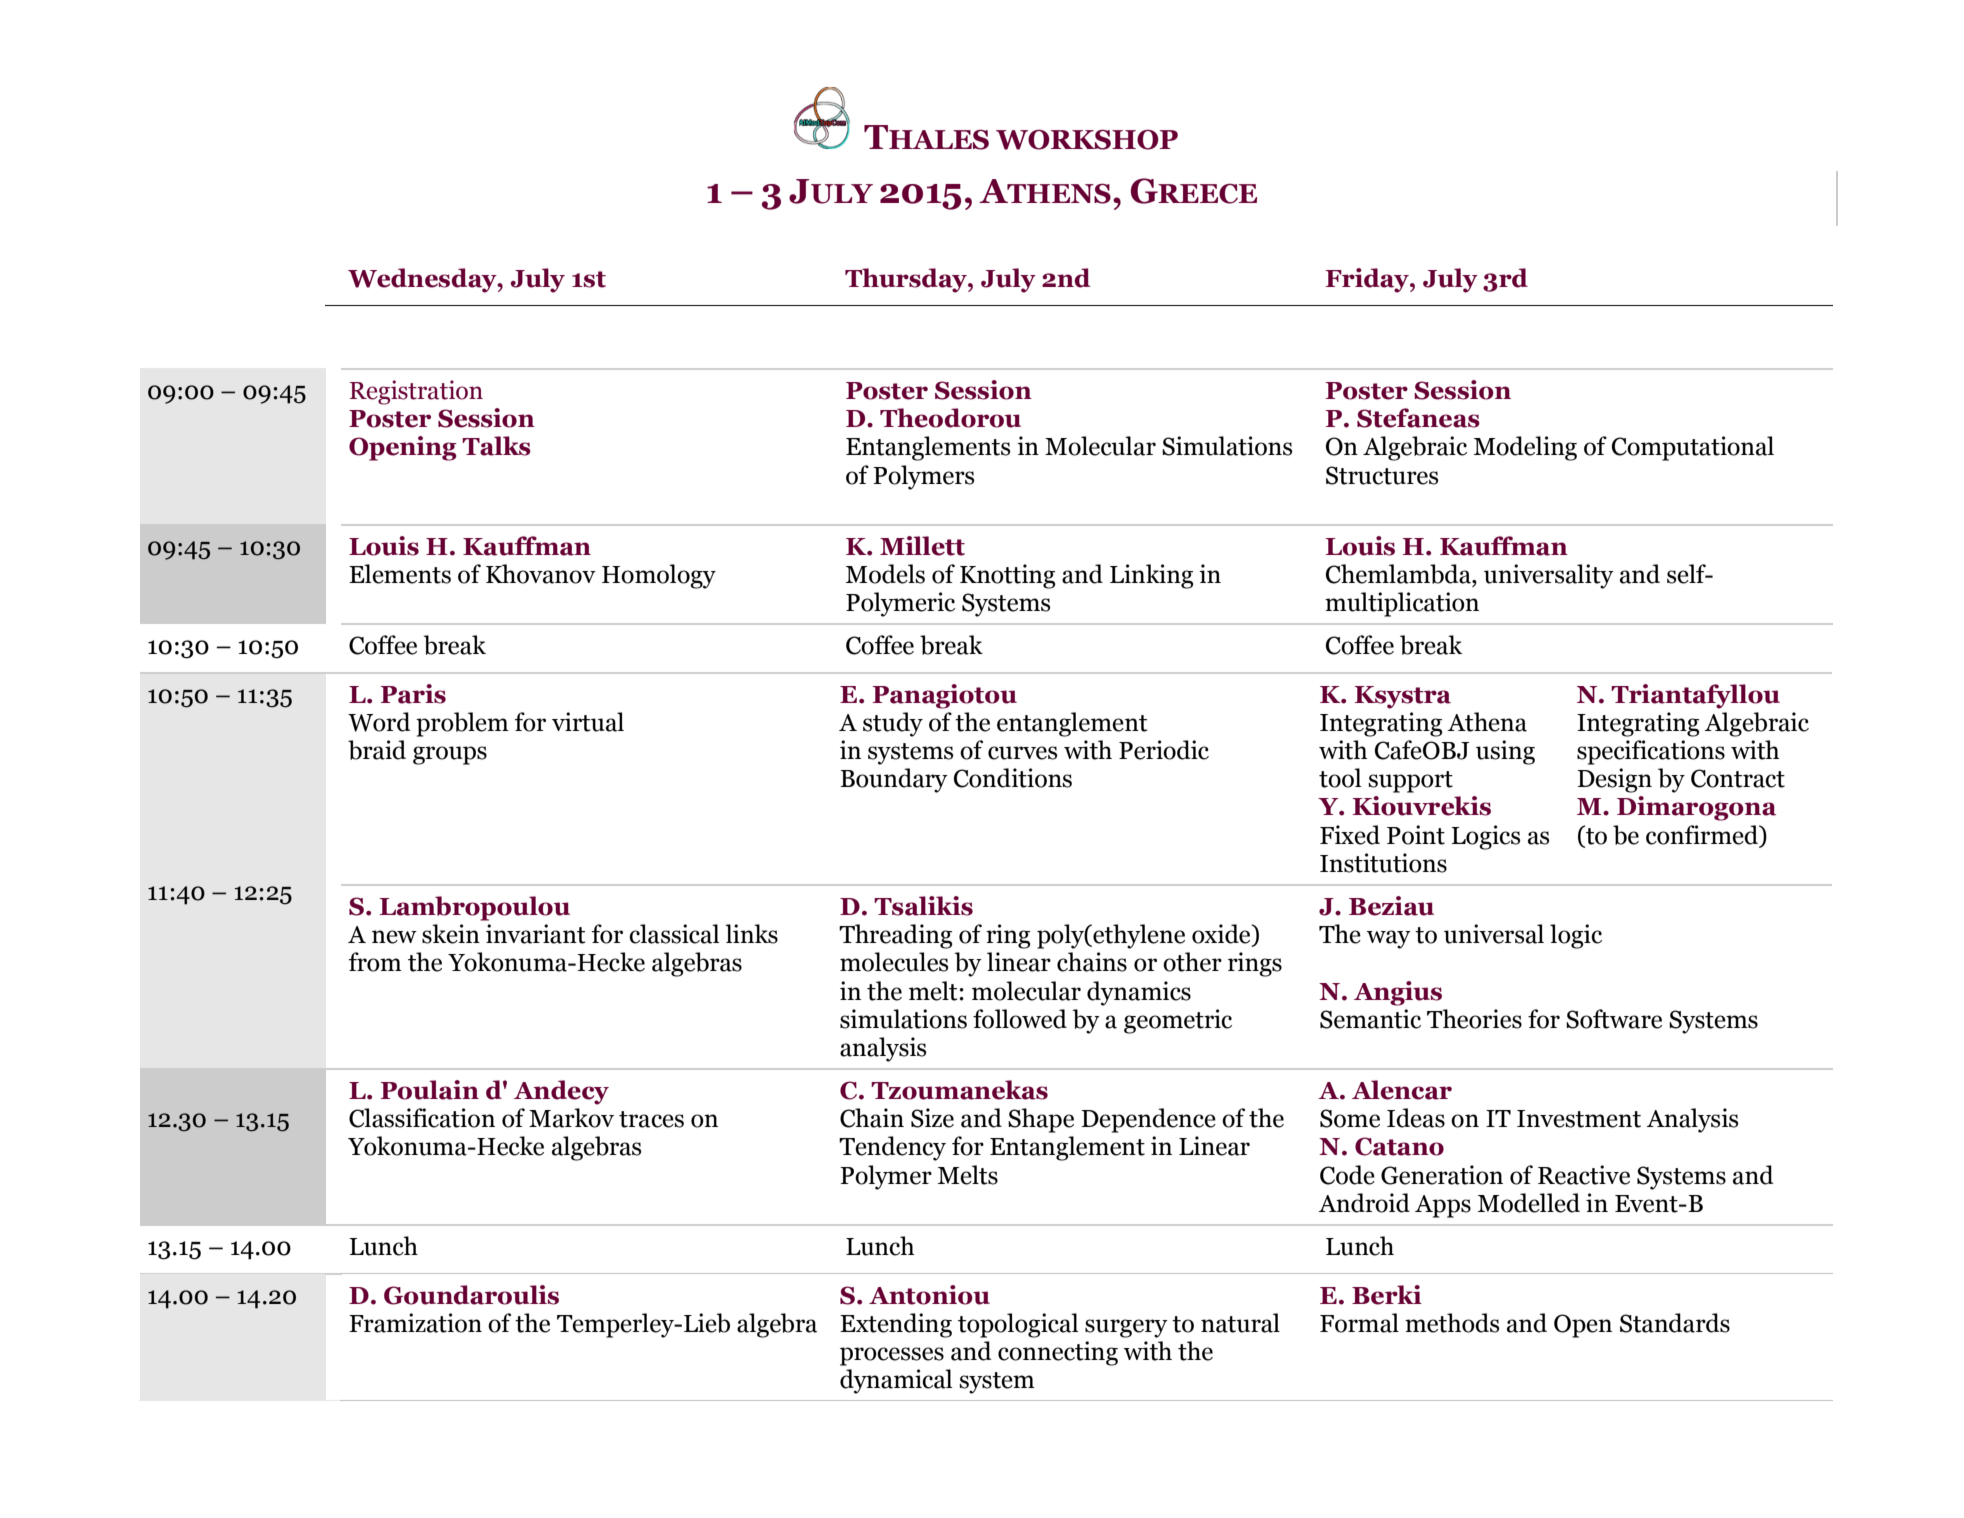 Image resolution: width=1964 pixels, height=1518 pixels. What do you see at coordinates (1022, 753) in the document?
I see `curves` at bounding box center [1022, 753].
